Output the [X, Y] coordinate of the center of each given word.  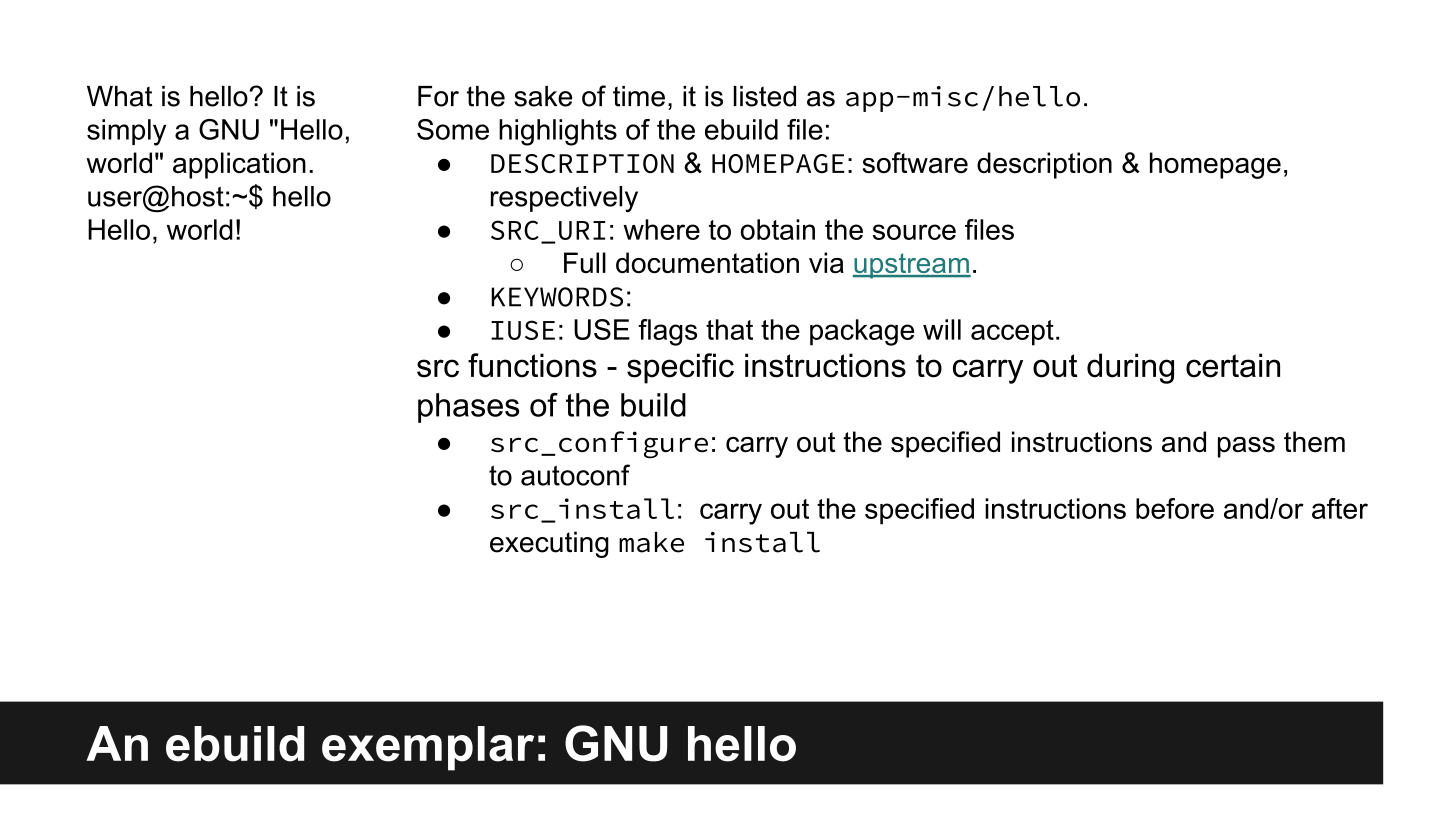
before [1175, 508]
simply [126, 132]
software [915, 162]
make [651, 542]
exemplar [428, 748]
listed [765, 96]
